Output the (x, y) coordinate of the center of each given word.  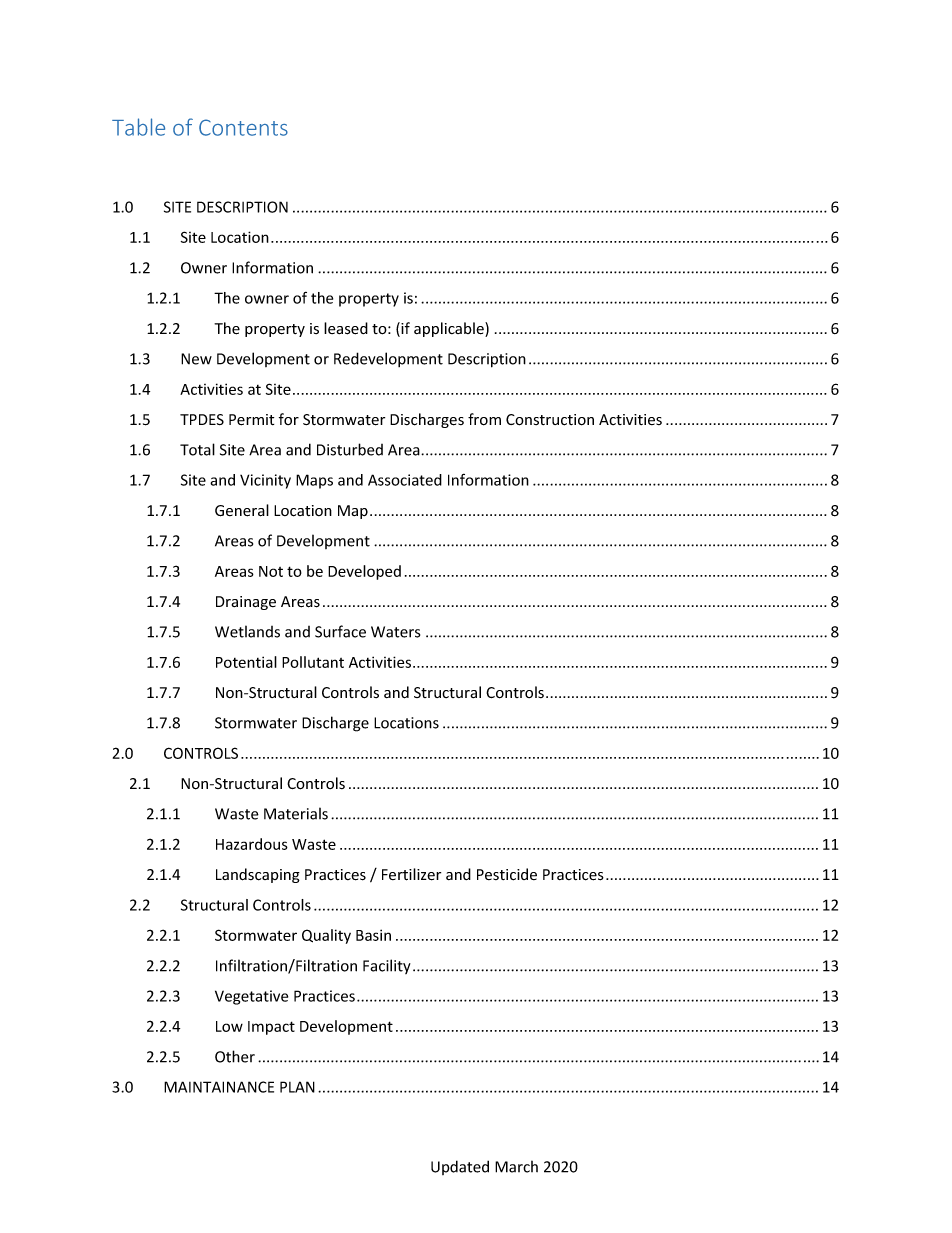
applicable (450, 329)
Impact (271, 1028)
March (516, 1166)
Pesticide (507, 874)
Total (197, 449)
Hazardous (252, 844)
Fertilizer (411, 874)
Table (138, 127)
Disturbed (350, 449)
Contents (243, 127)
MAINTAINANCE (219, 1087)
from (484, 419)
